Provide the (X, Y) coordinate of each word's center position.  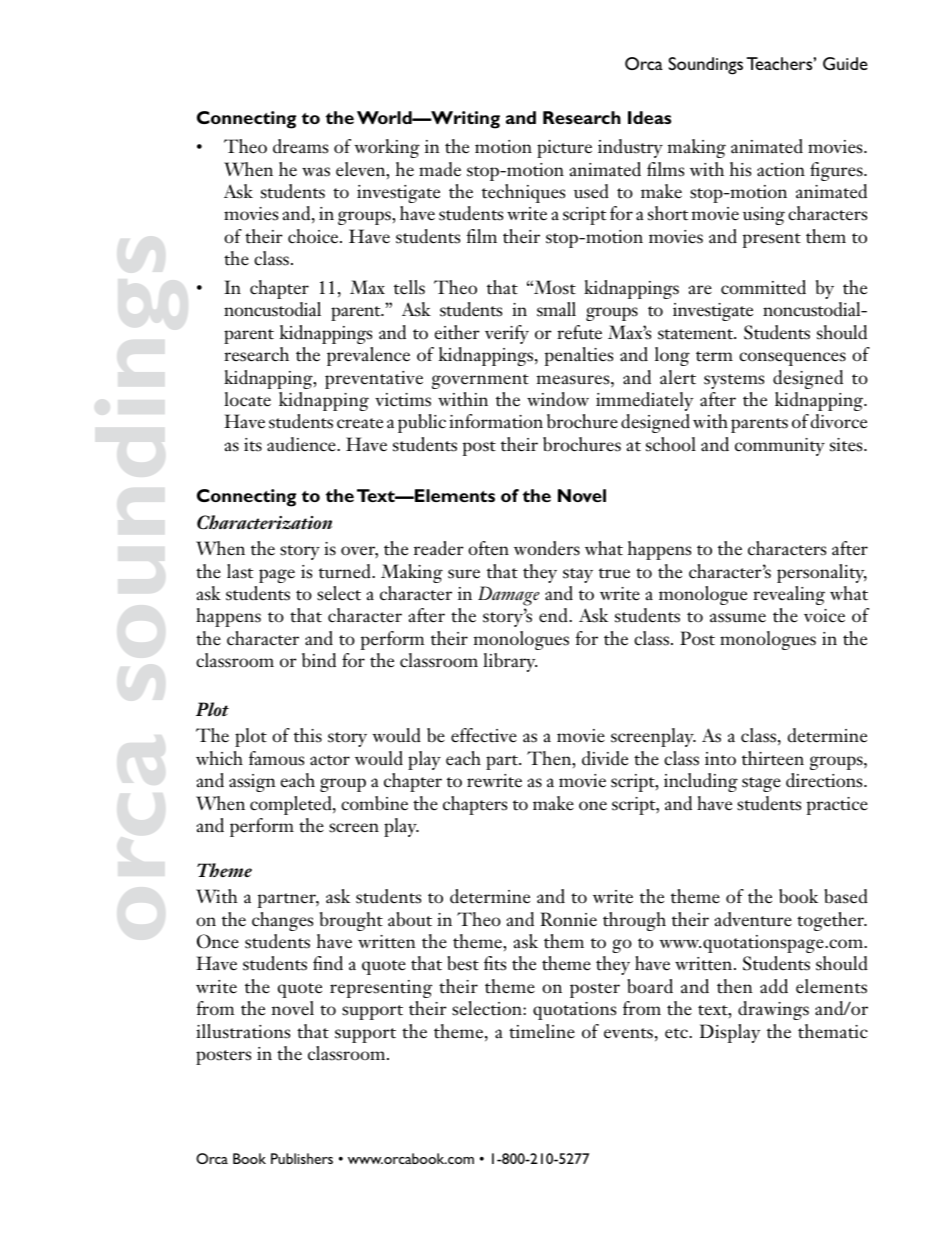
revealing (789, 595)
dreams (300, 146)
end (554, 615)
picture (564, 149)
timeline (542, 1031)
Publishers (302, 1158)
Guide (845, 63)
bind (319, 660)
